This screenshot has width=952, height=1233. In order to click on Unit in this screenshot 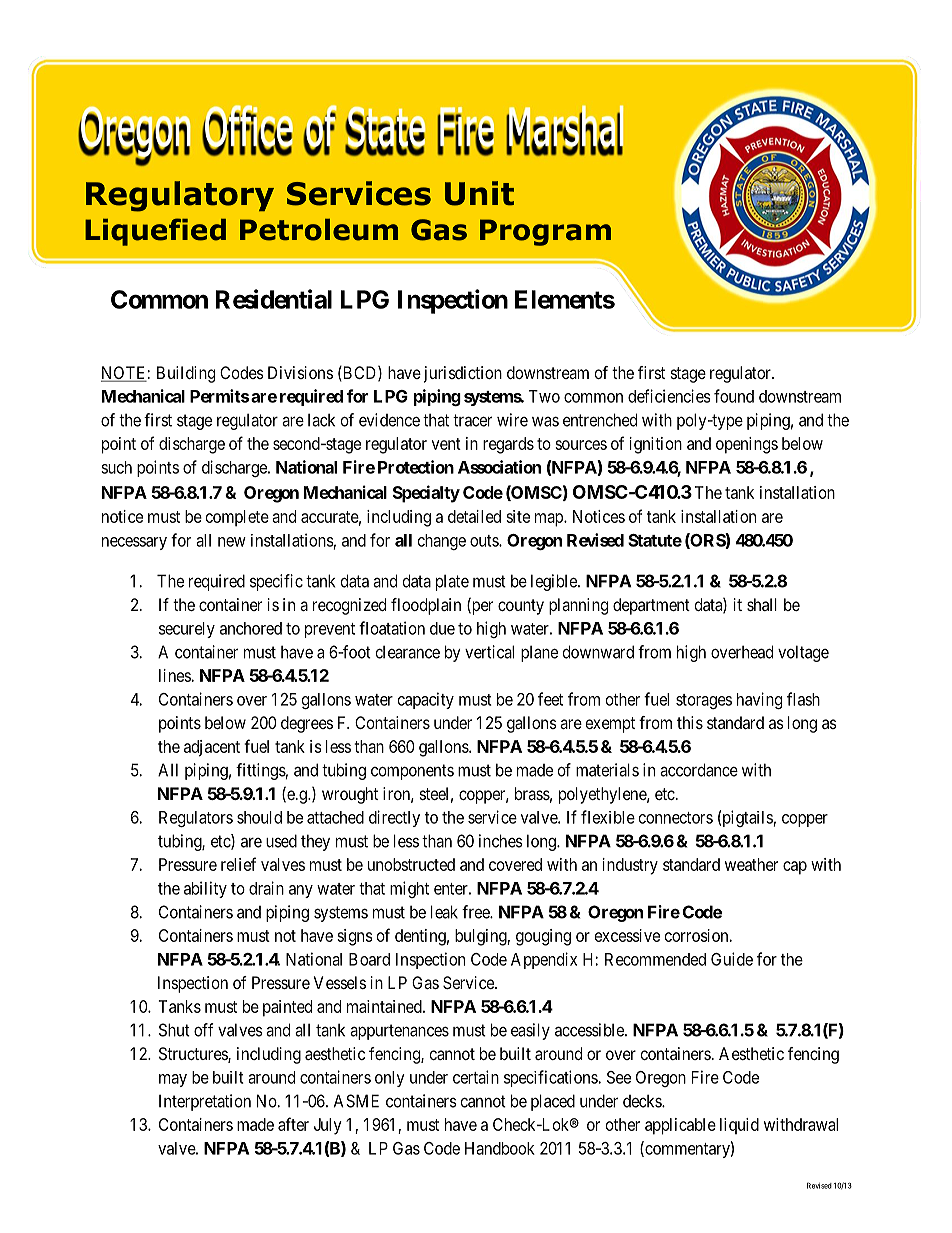, I will do `click(479, 193)`.
